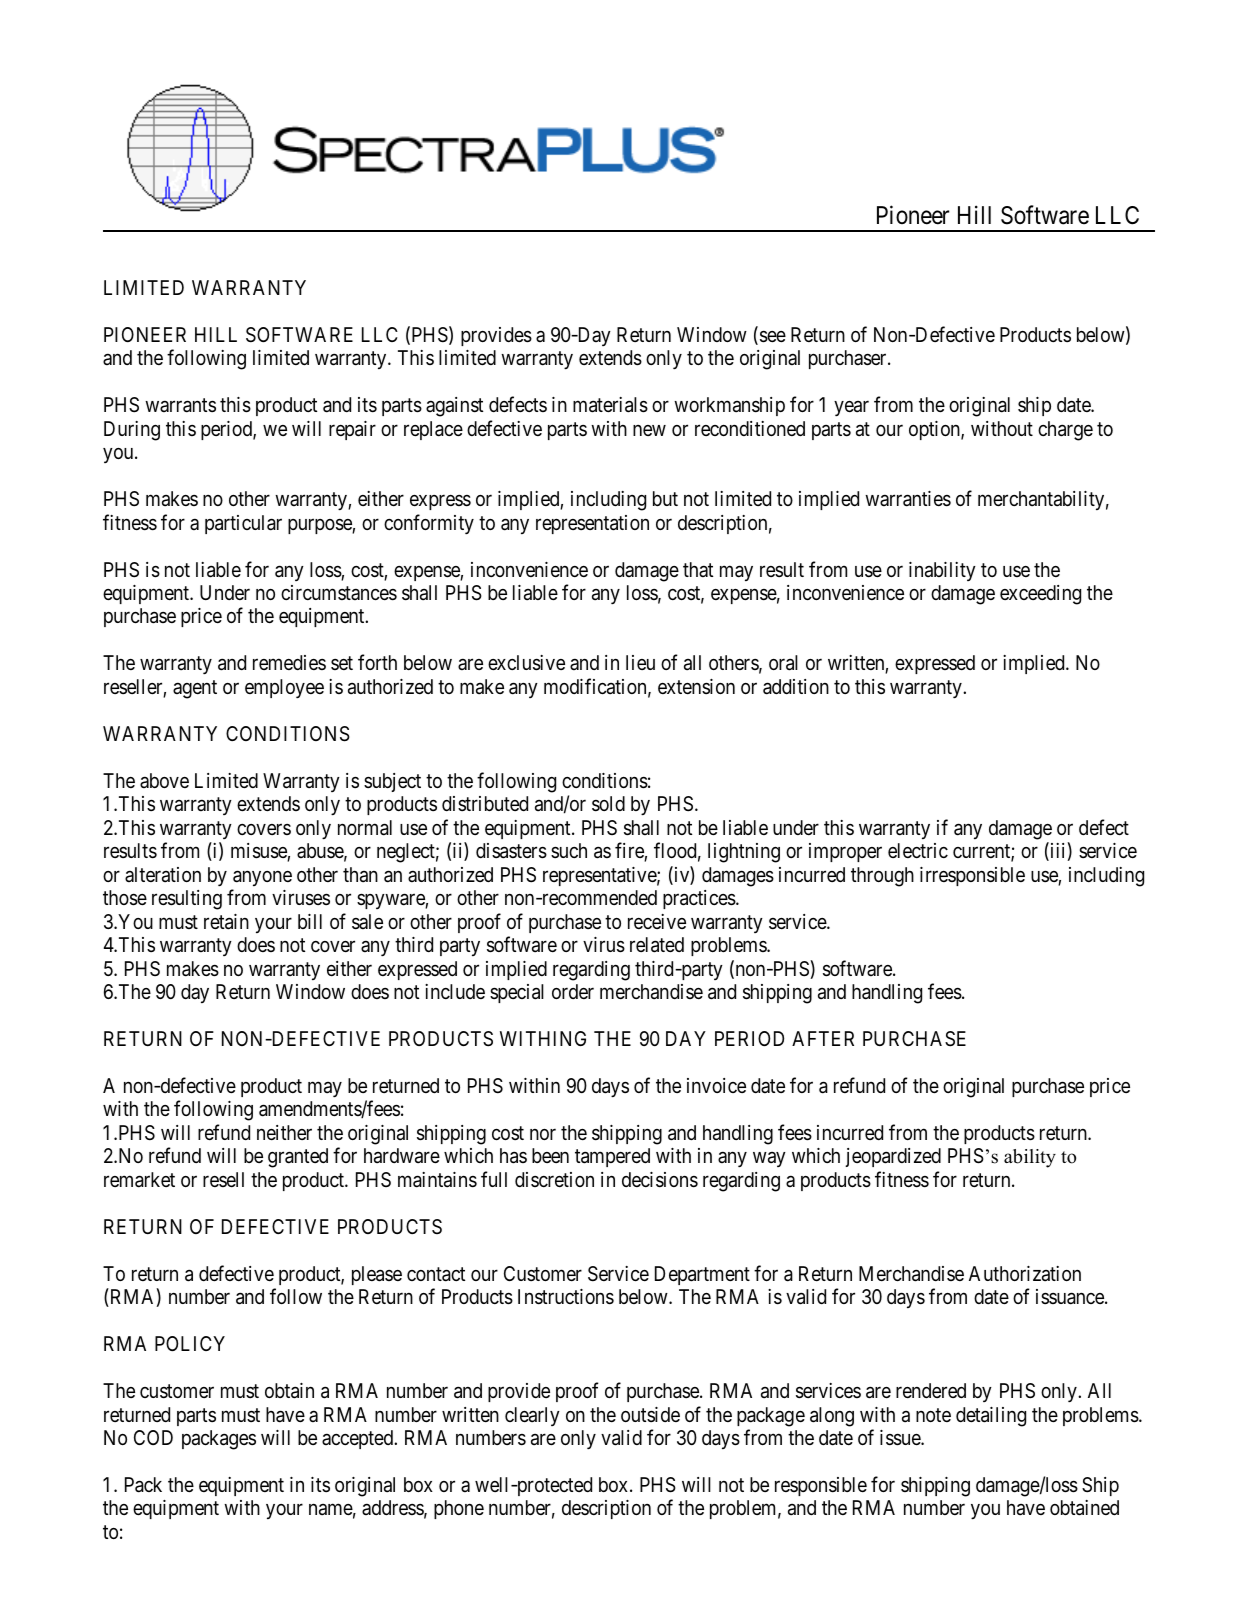 The width and height of the screenshot is (1248, 1616). Describe the element at coordinates (289, 662) in the screenshot. I see `remedies` at that location.
